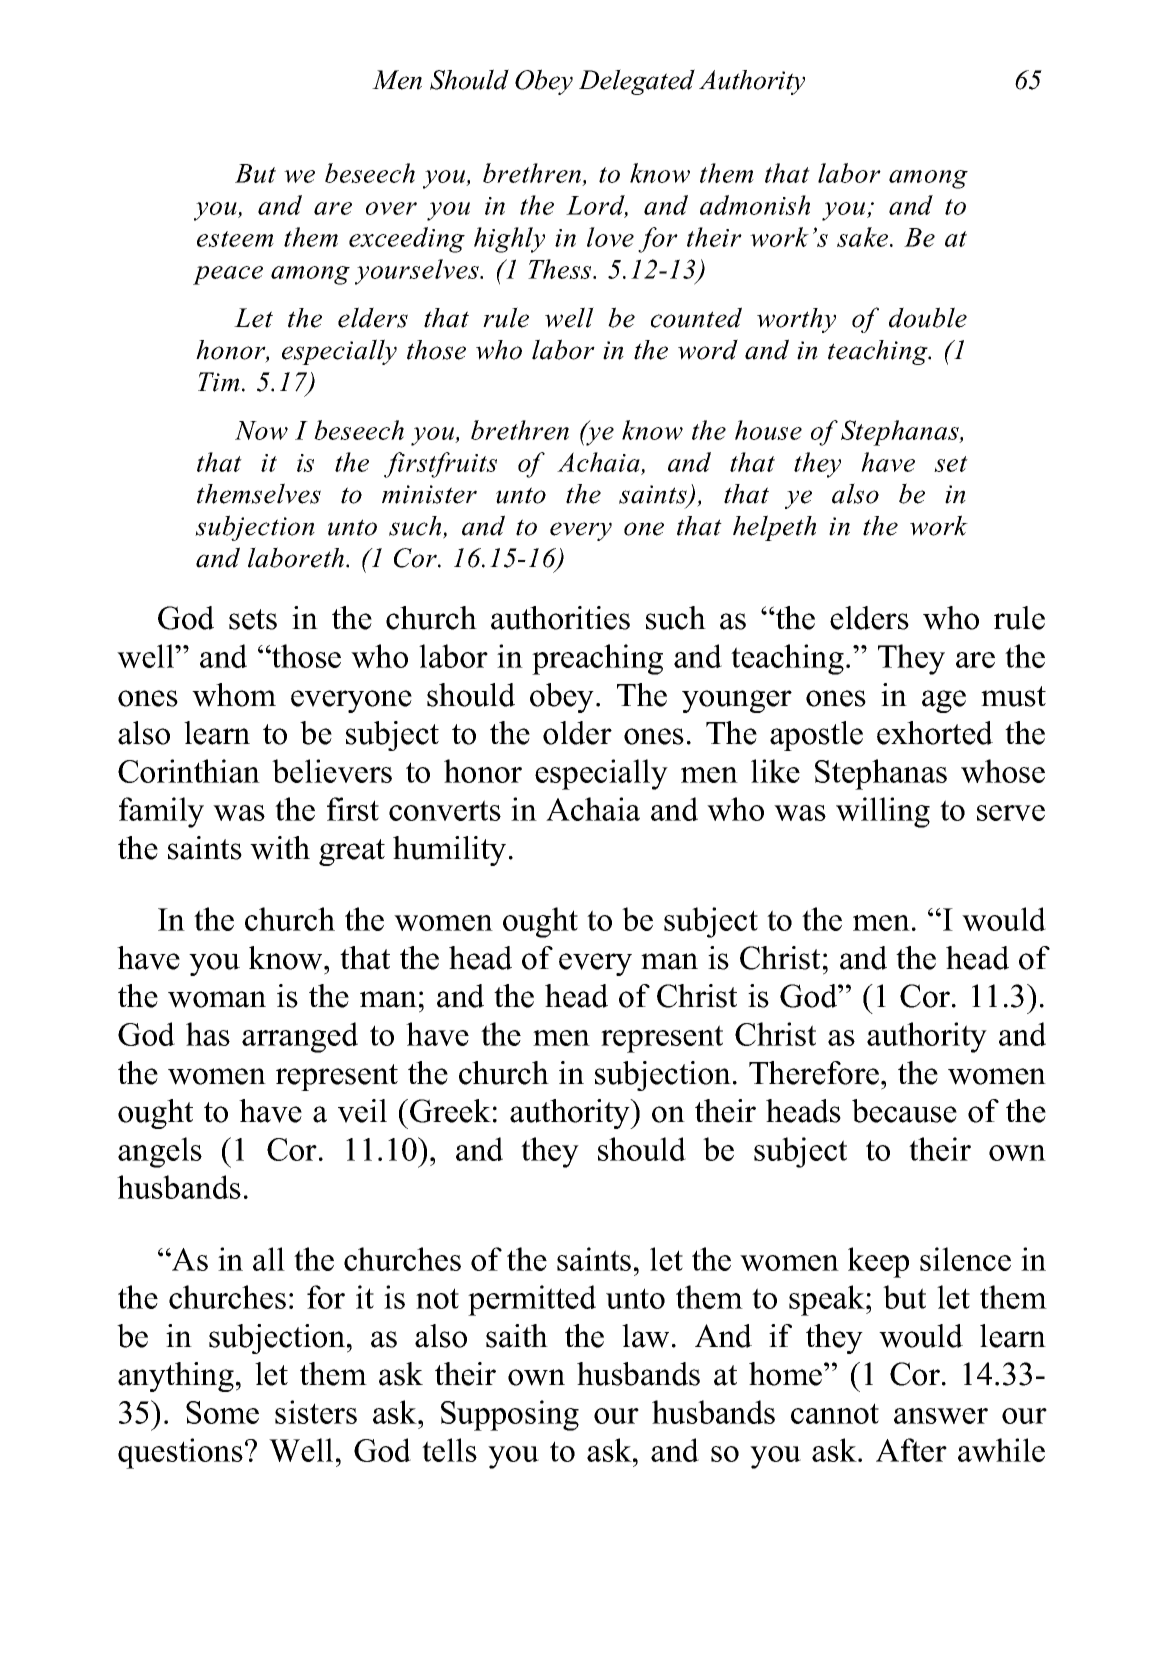 Image resolution: width=1164 pixels, height=1660 pixels. Describe the element at coordinates (637, 82) in the screenshot. I see `Delegated` at that location.
